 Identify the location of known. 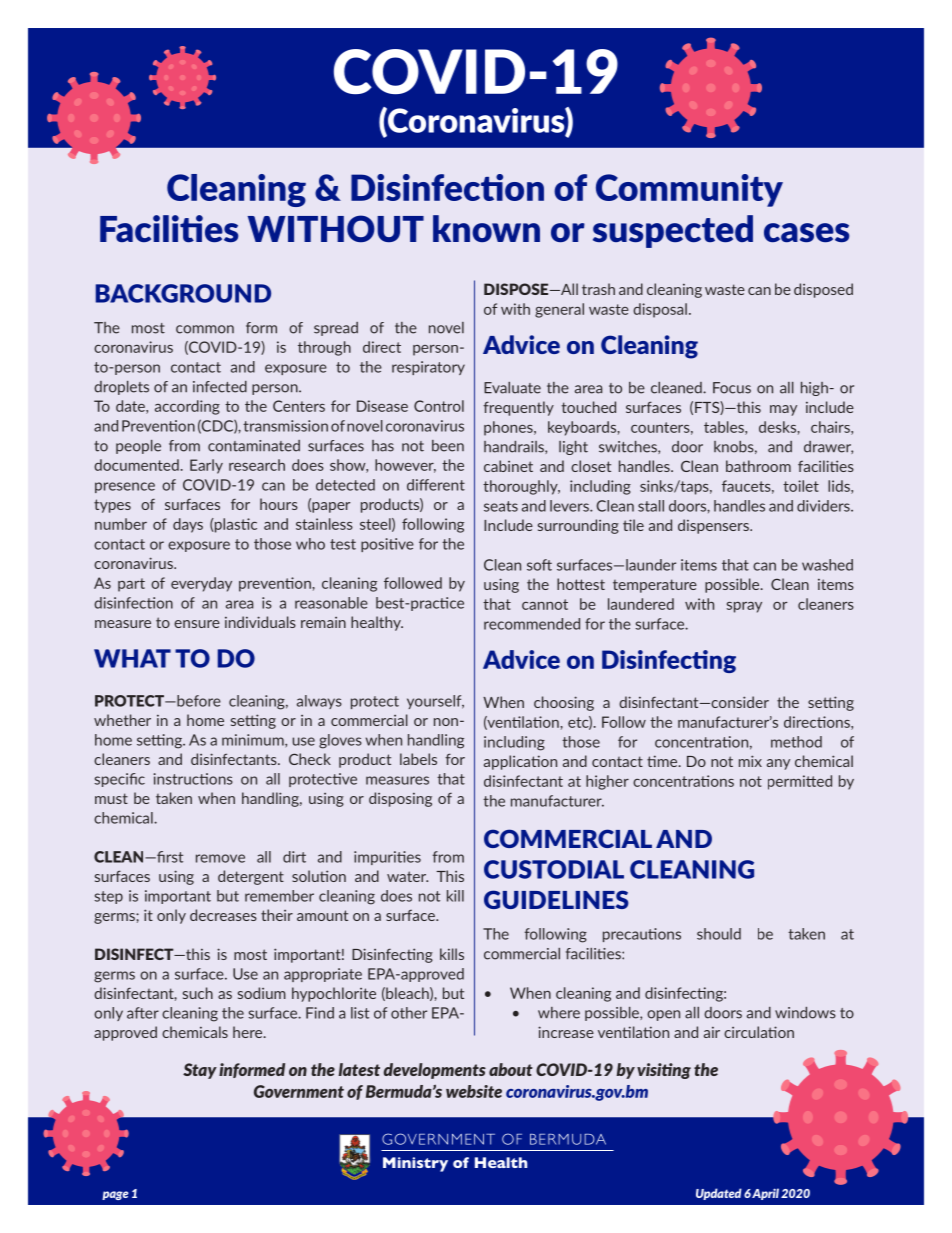
(486, 228).
